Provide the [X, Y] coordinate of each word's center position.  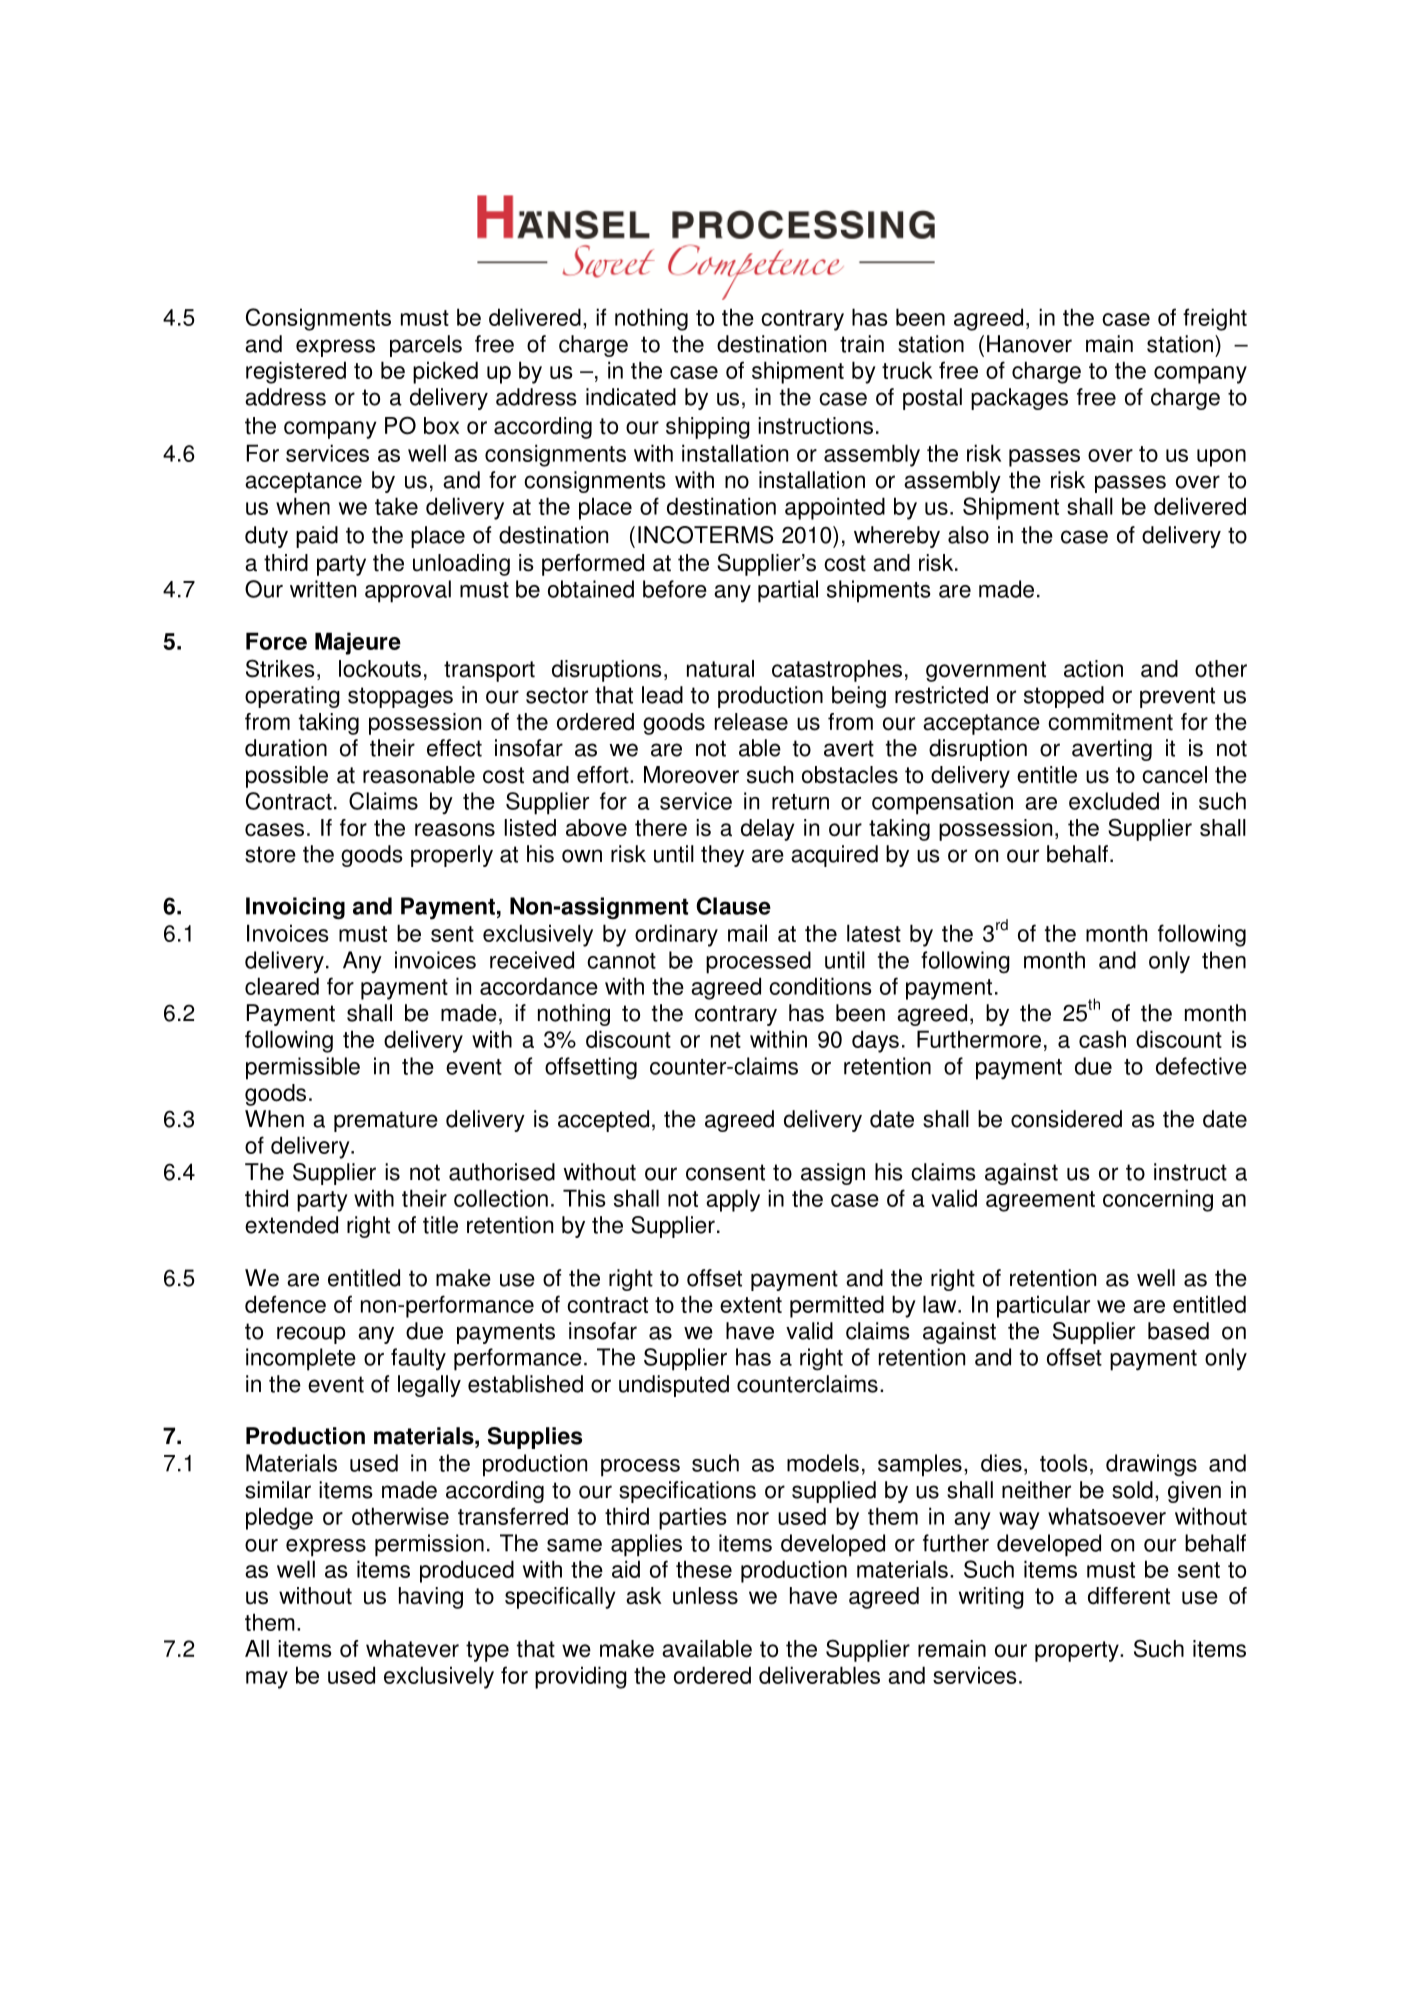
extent [751, 1305]
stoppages [400, 697]
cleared [282, 986]
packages [1019, 399]
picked [445, 372]
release [751, 722]
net [726, 1040]
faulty [418, 1359]
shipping [708, 428]
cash [1102, 1039]
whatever [412, 1649]
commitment [1110, 722]
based [1178, 1331]
